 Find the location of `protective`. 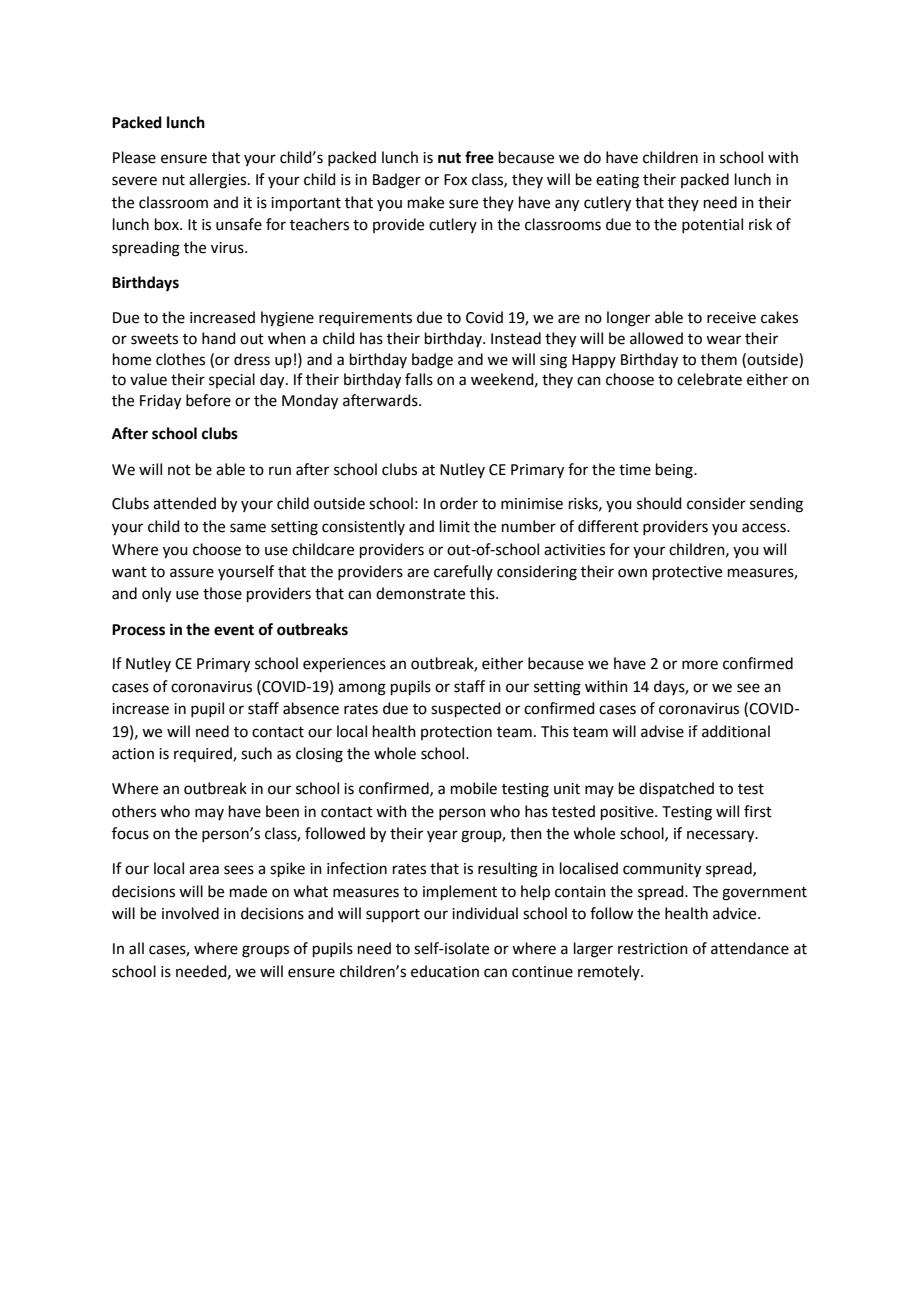

protective is located at coordinates (687, 573).
